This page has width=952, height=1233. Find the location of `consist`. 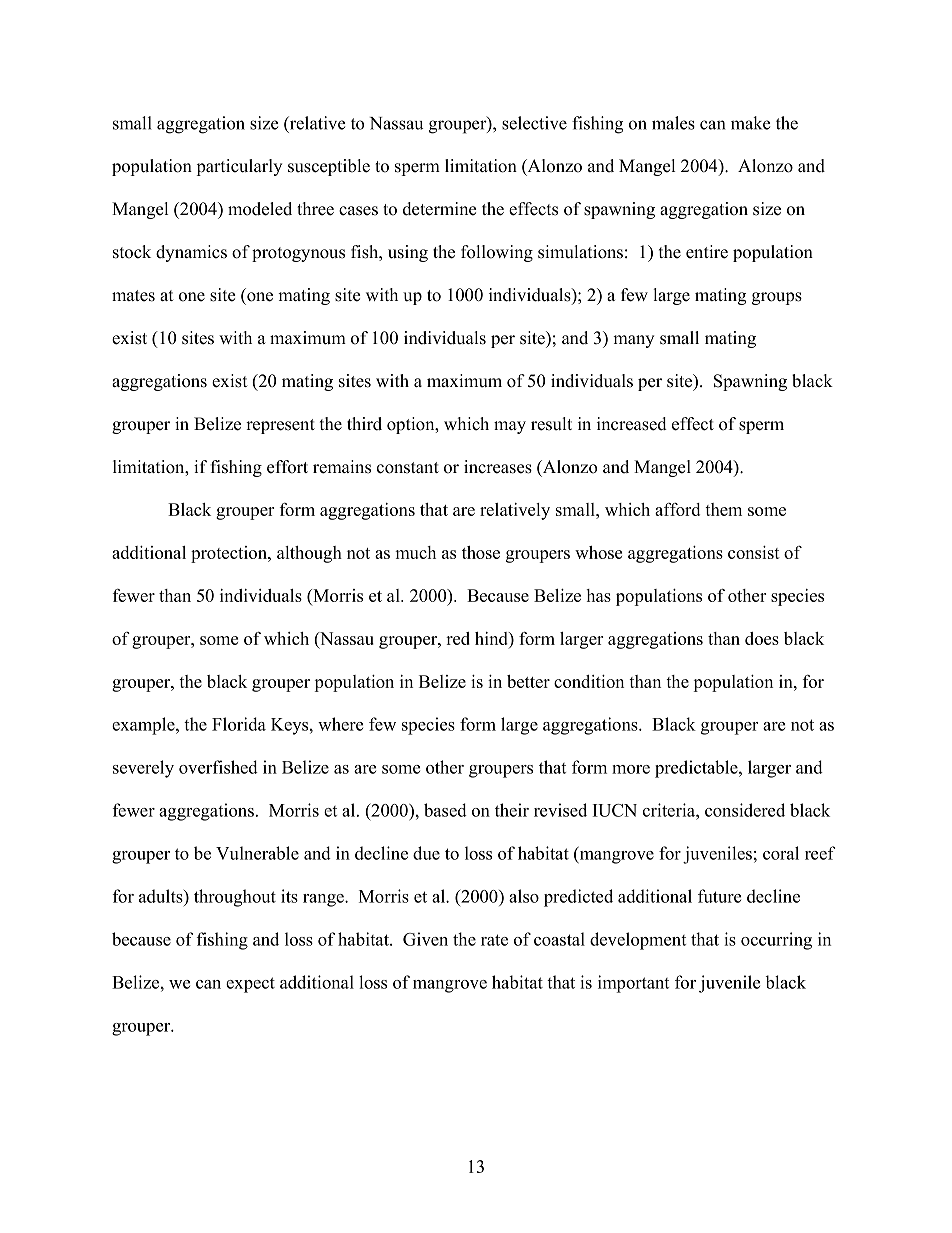

consist is located at coordinates (754, 552).
